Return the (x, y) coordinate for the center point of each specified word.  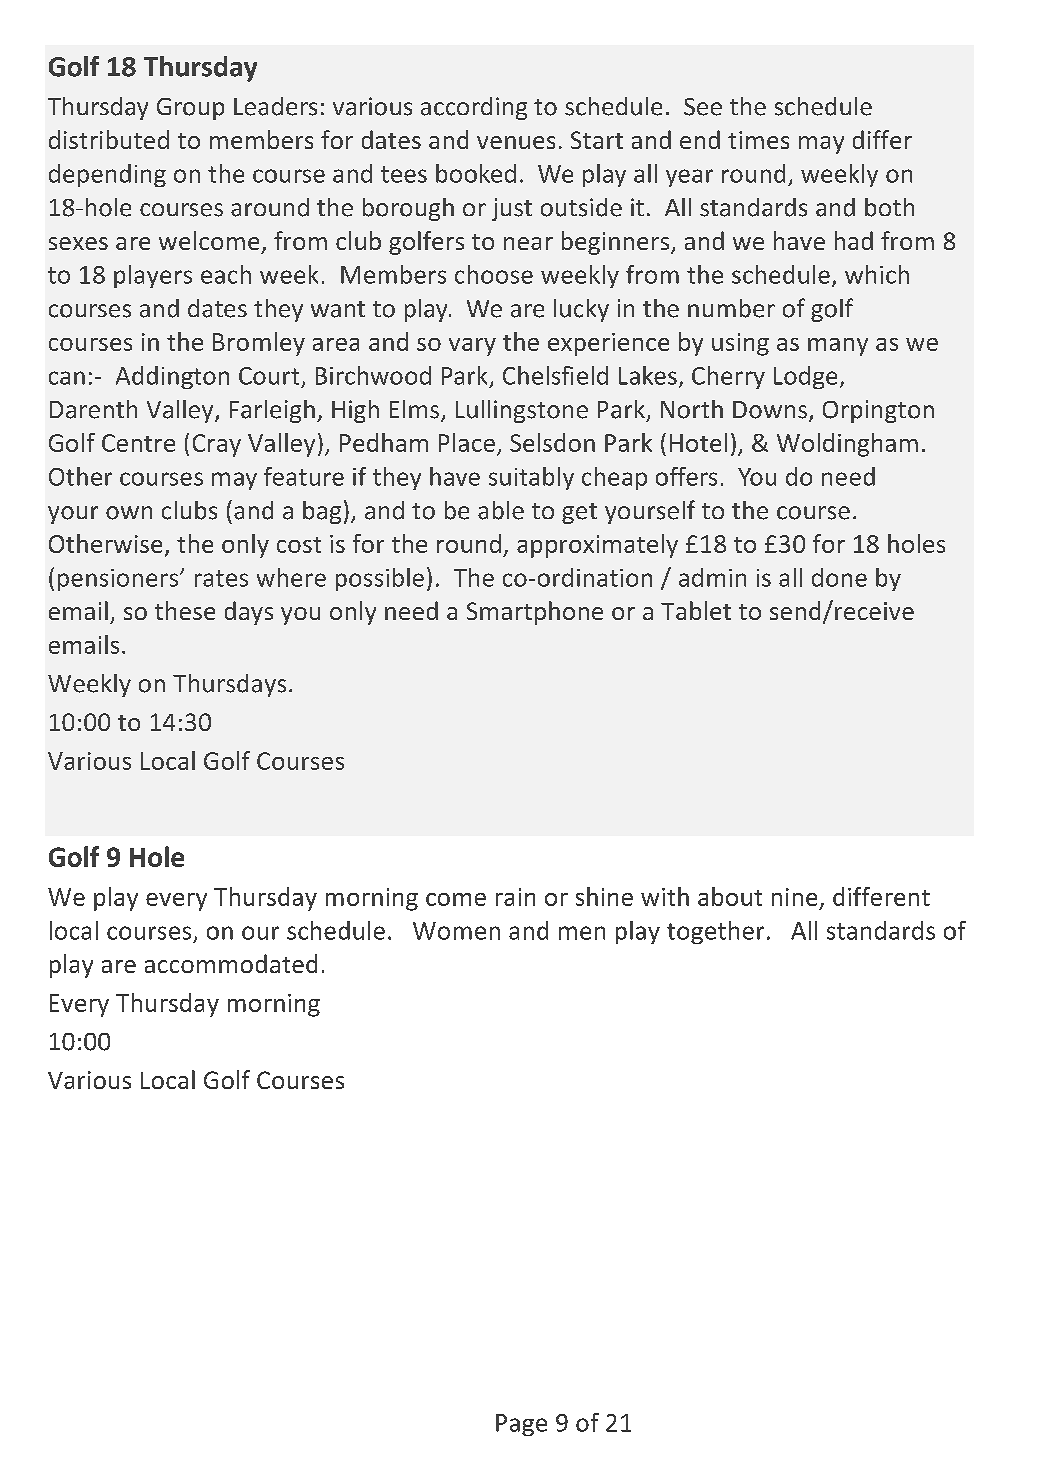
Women (456, 931)
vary (472, 347)
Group (190, 109)
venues (516, 142)
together (715, 932)
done (839, 577)
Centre (138, 443)
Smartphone (535, 613)
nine (794, 897)
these (185, 610)
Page (521, 1425)
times (758, 140)
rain (515, 897)
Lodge (805, 377)
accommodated (231, 963)
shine (604, 896)
